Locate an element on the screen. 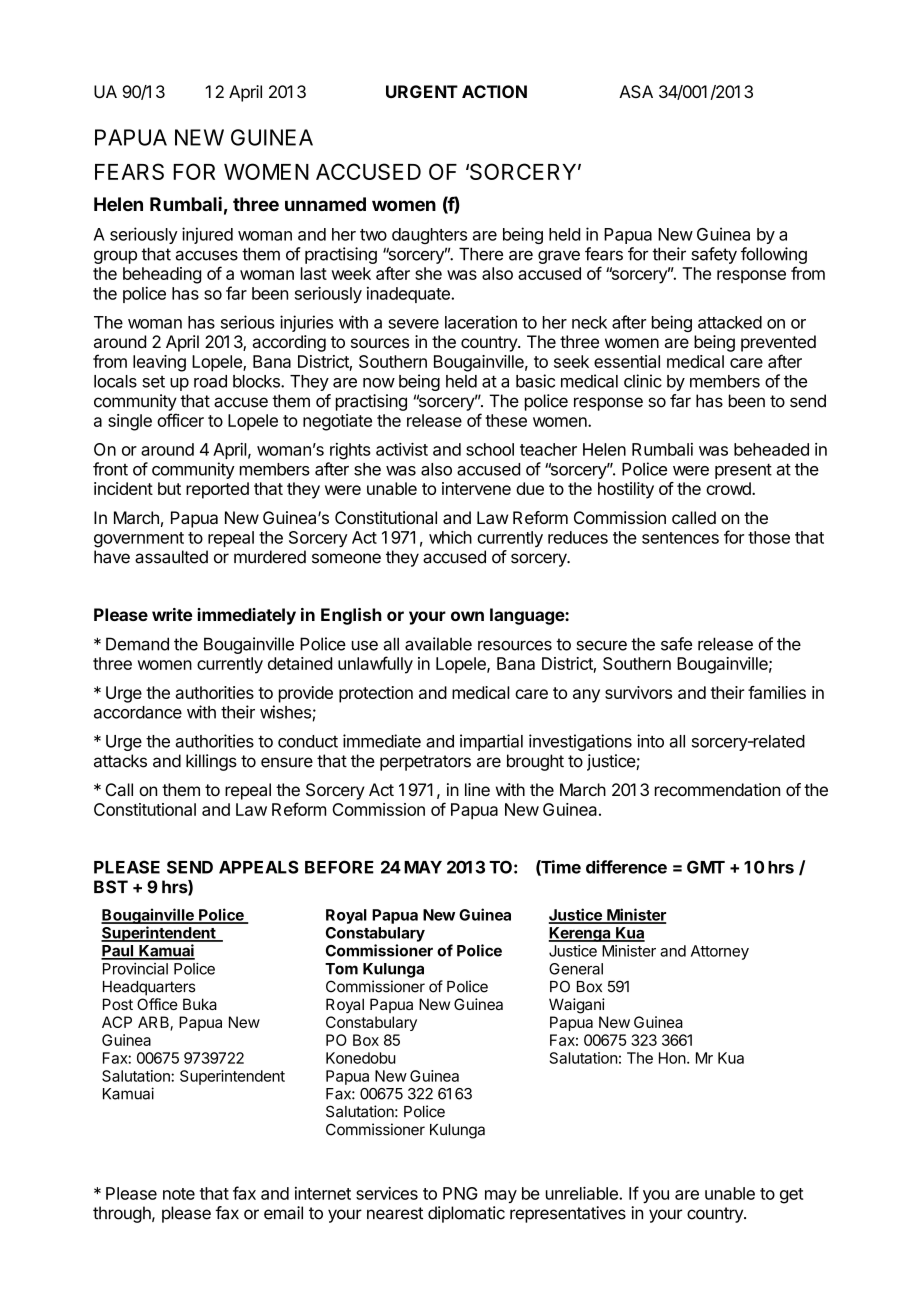 Image resolution: width=924 pixels, height=1308 pixels. injured is located at coordinates (207, 235).
